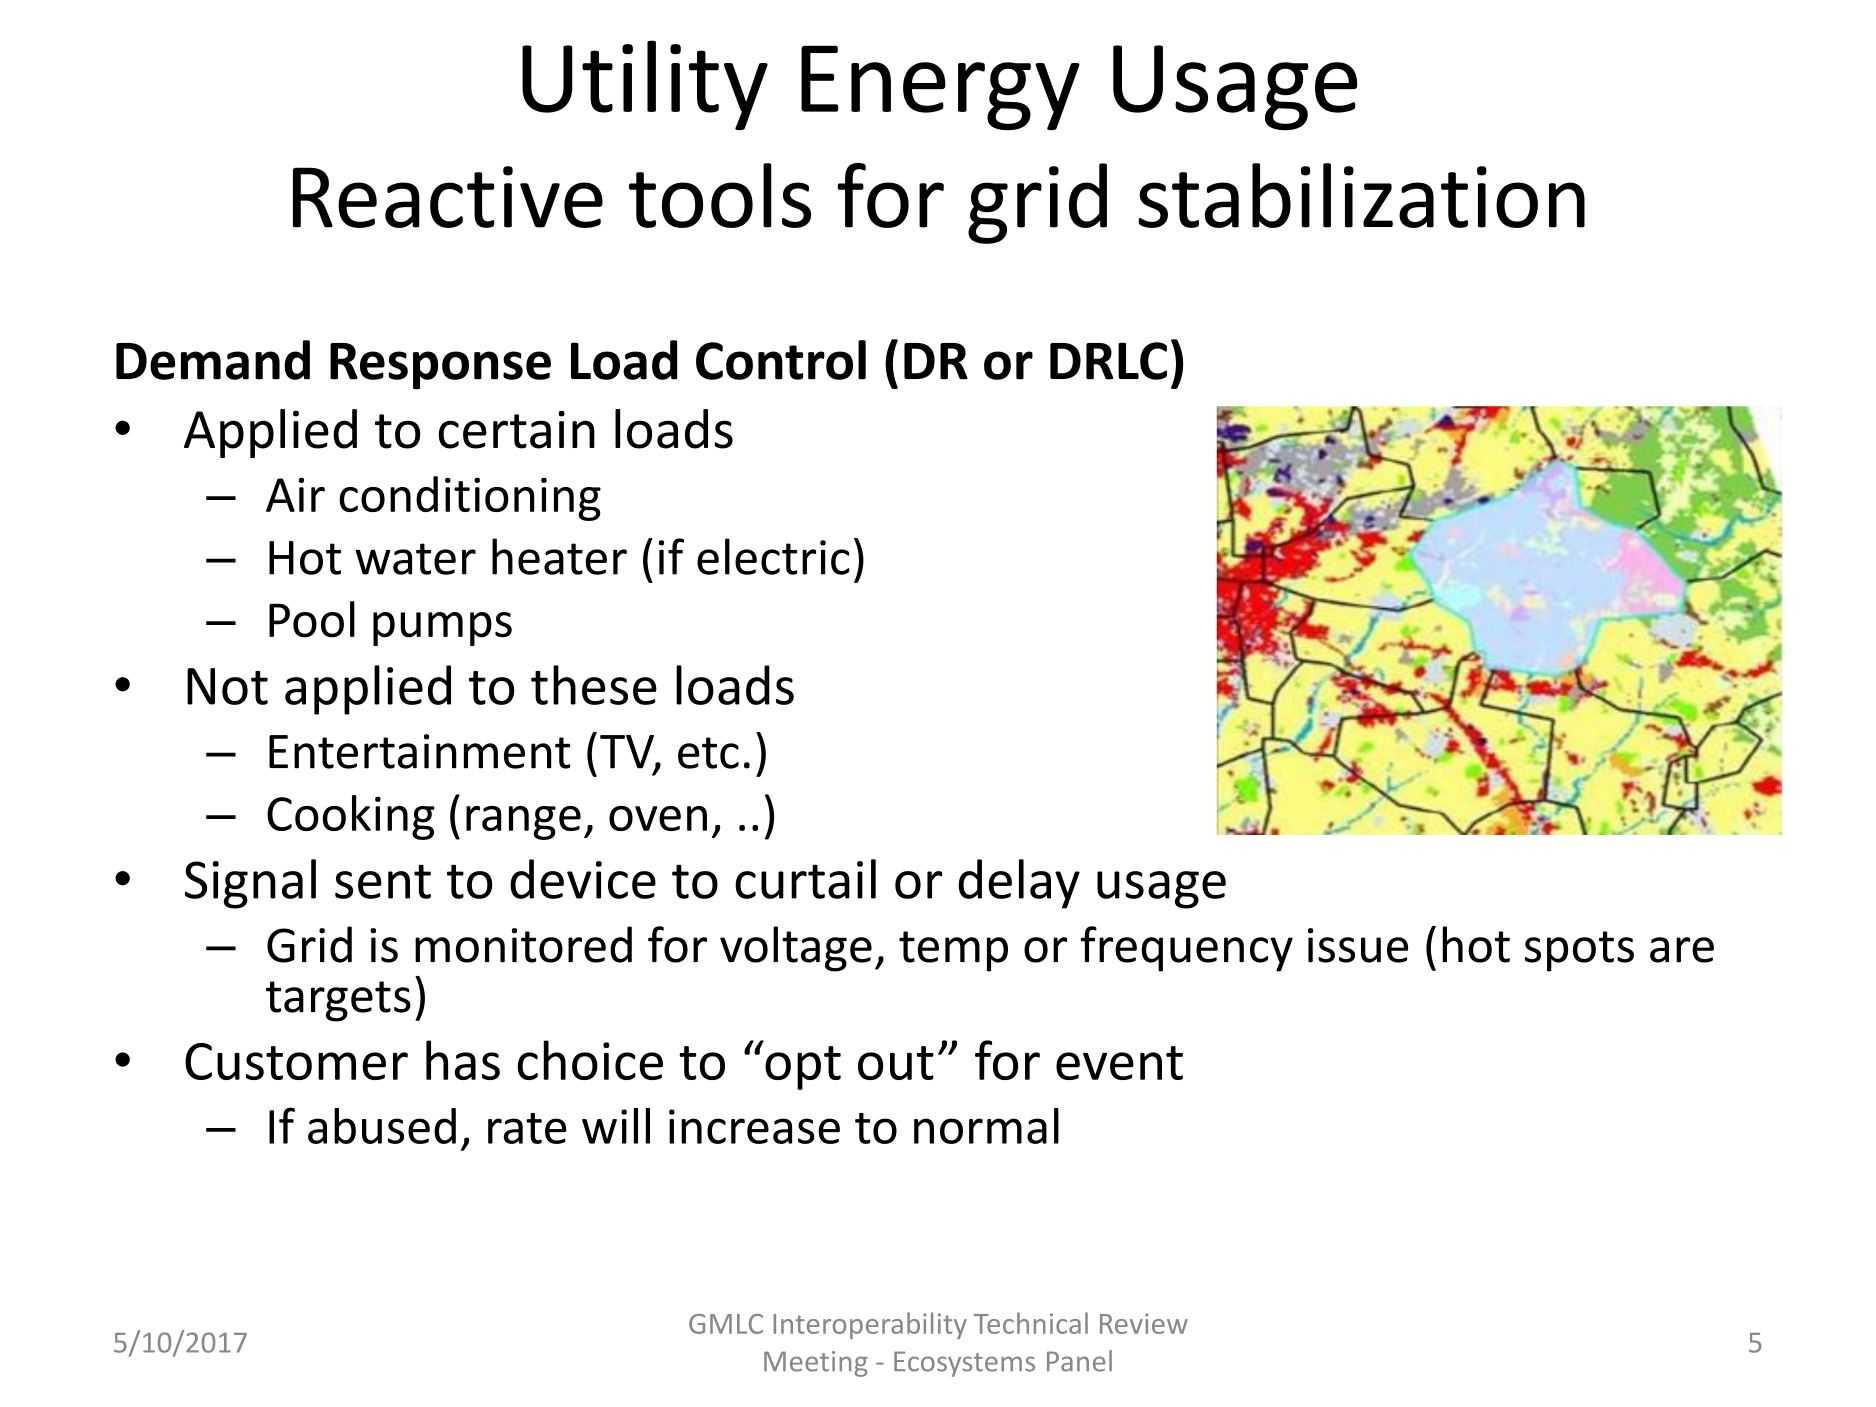 Image resolution: width=1876 pixels, height=1407 pixels. I want to click on Interoperability, so click(870, 1325).
